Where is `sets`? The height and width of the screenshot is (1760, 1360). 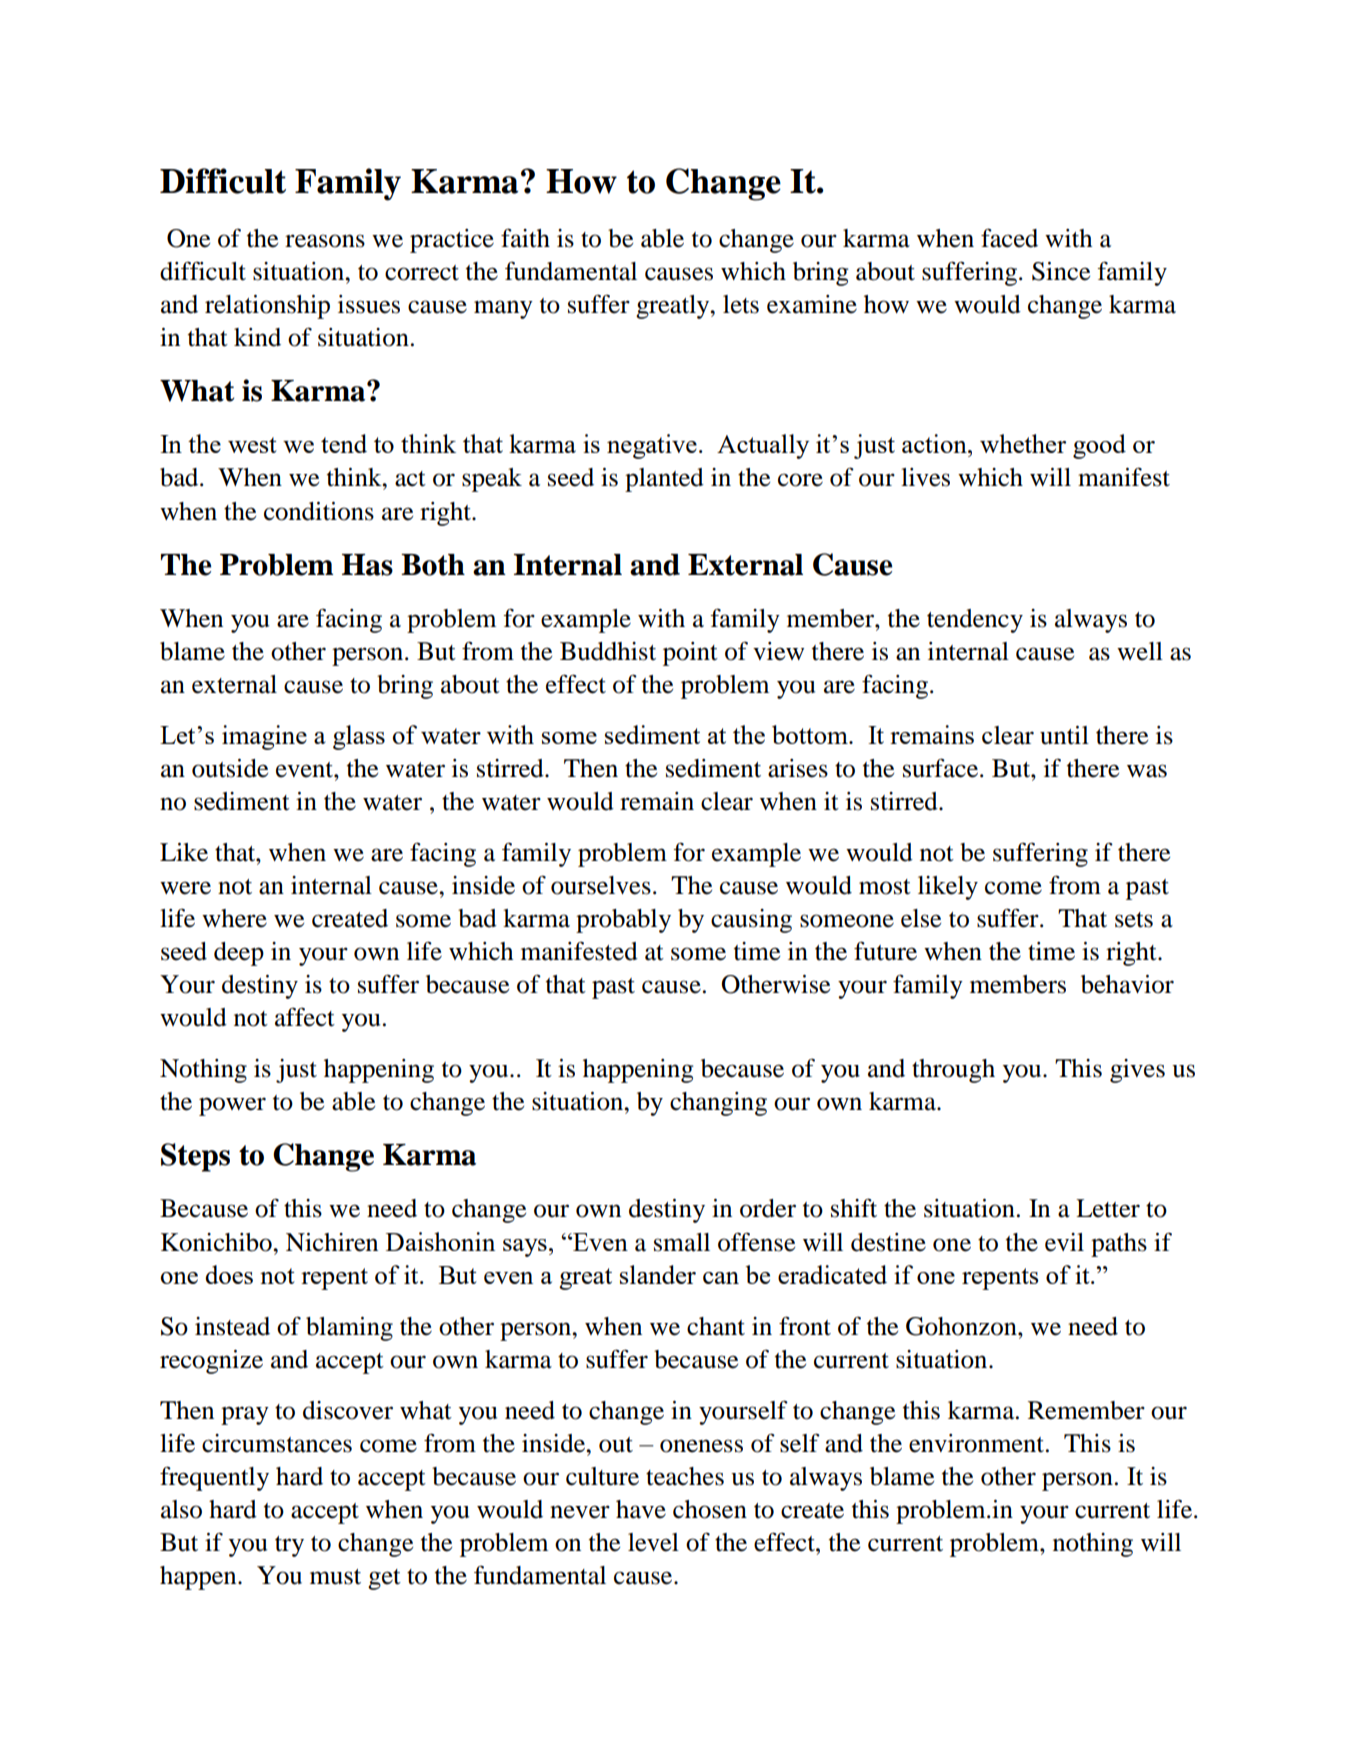
sets is located at coordinates (1134, 920).
